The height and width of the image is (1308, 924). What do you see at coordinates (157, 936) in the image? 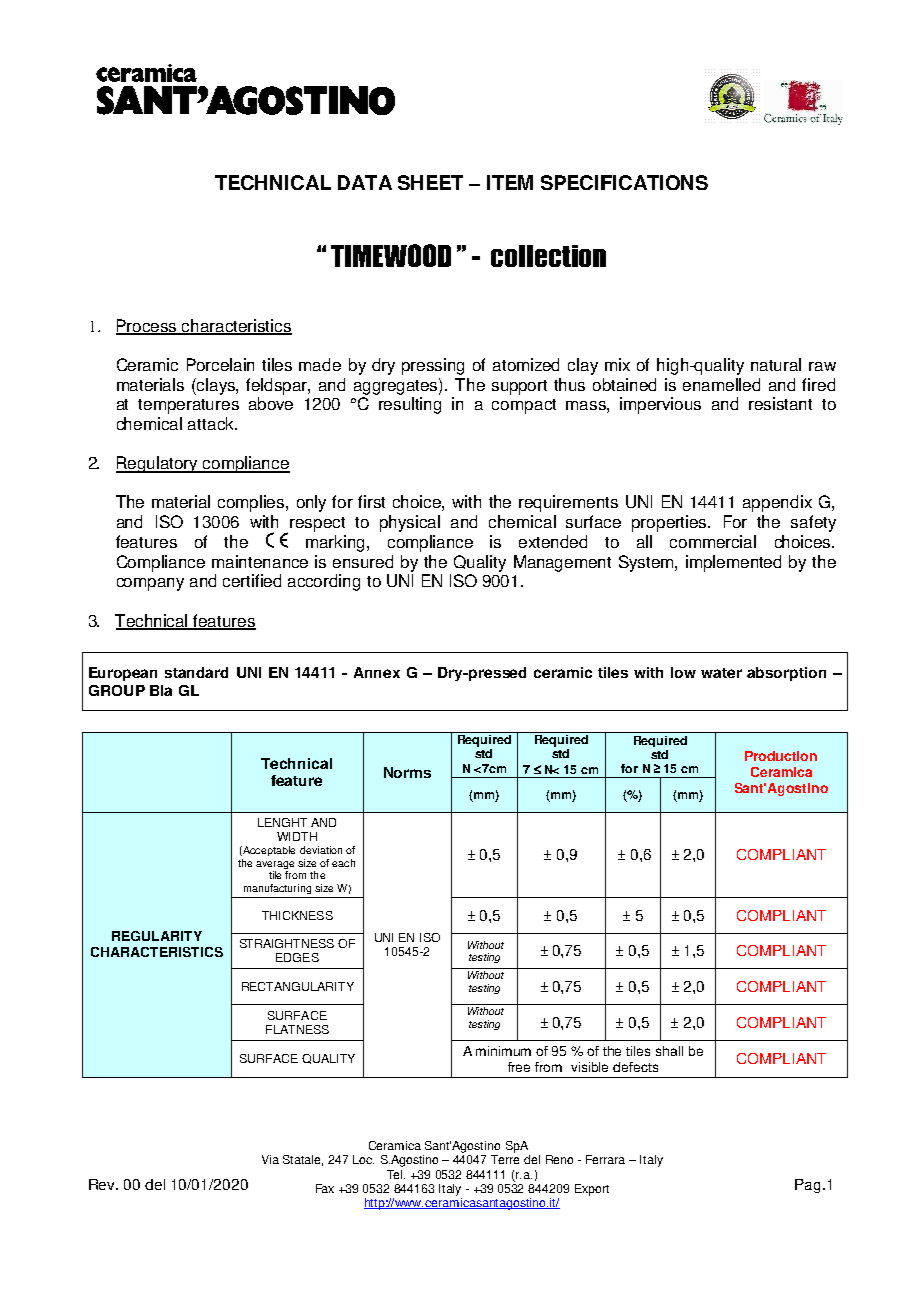
I see `REGULARITY` at bounding box center [157, 936].
